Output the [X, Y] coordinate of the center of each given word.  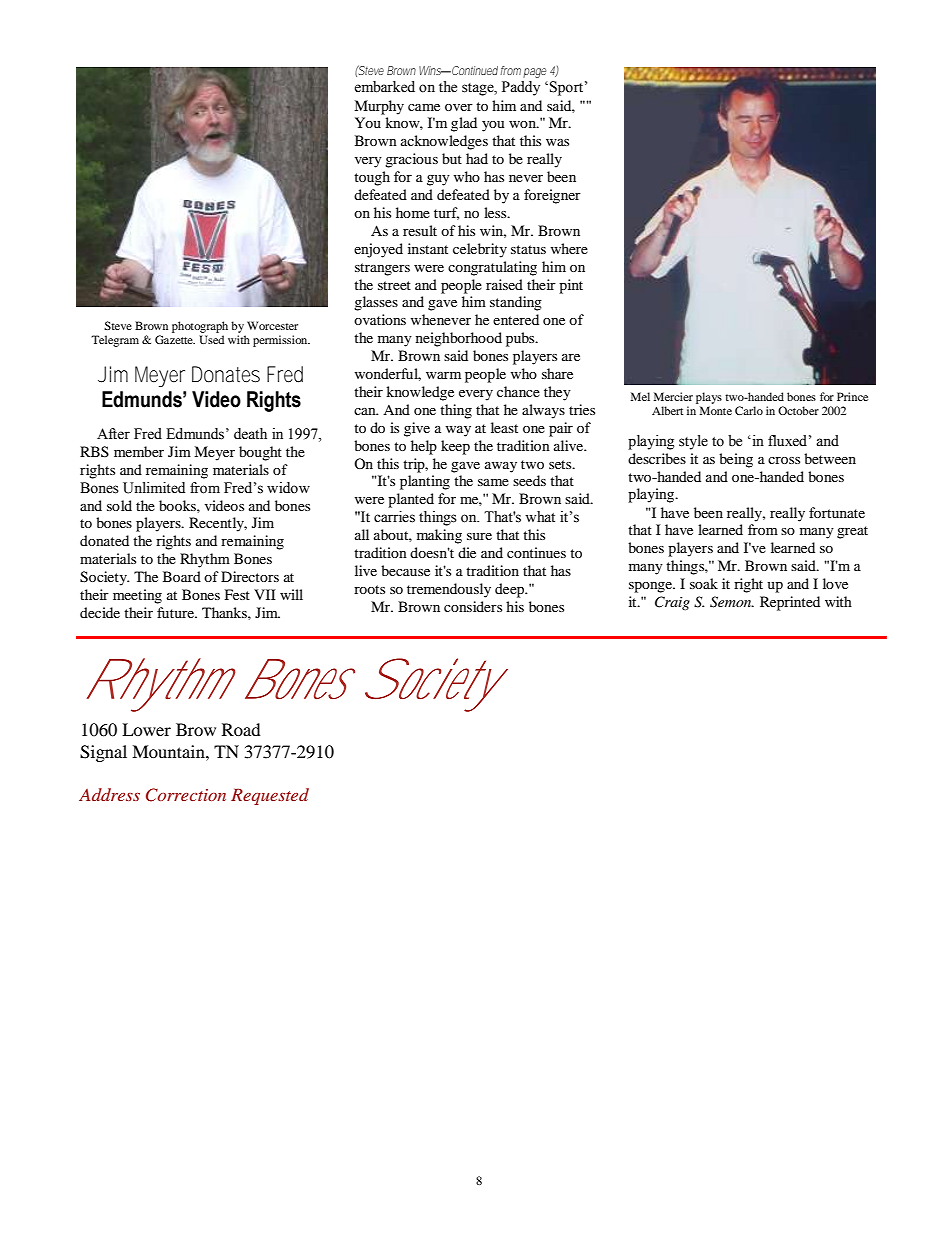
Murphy [379, 107]
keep [455, 447]
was [557, 142]
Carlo [749, 410]
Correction [186, 795]
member [139, 451]
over [459, 107]
